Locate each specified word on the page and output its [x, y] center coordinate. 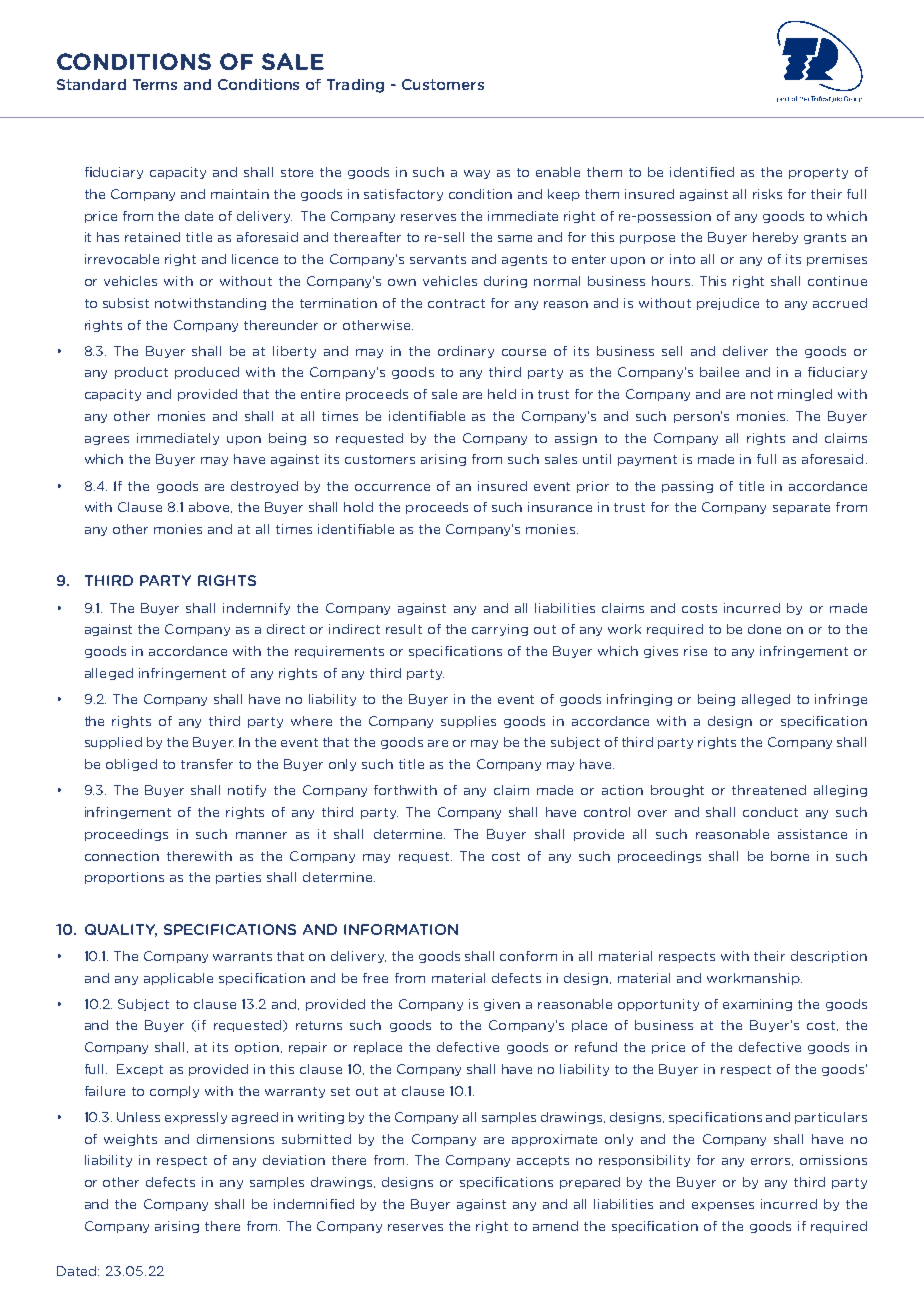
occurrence [392, 487]
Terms [155, 84]
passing [687, 487]
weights [130, 1140]
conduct [770, 812]
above [210, 507]
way [477, 174]
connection [122, 856]
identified [702, 172]
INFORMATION [401, 929]
